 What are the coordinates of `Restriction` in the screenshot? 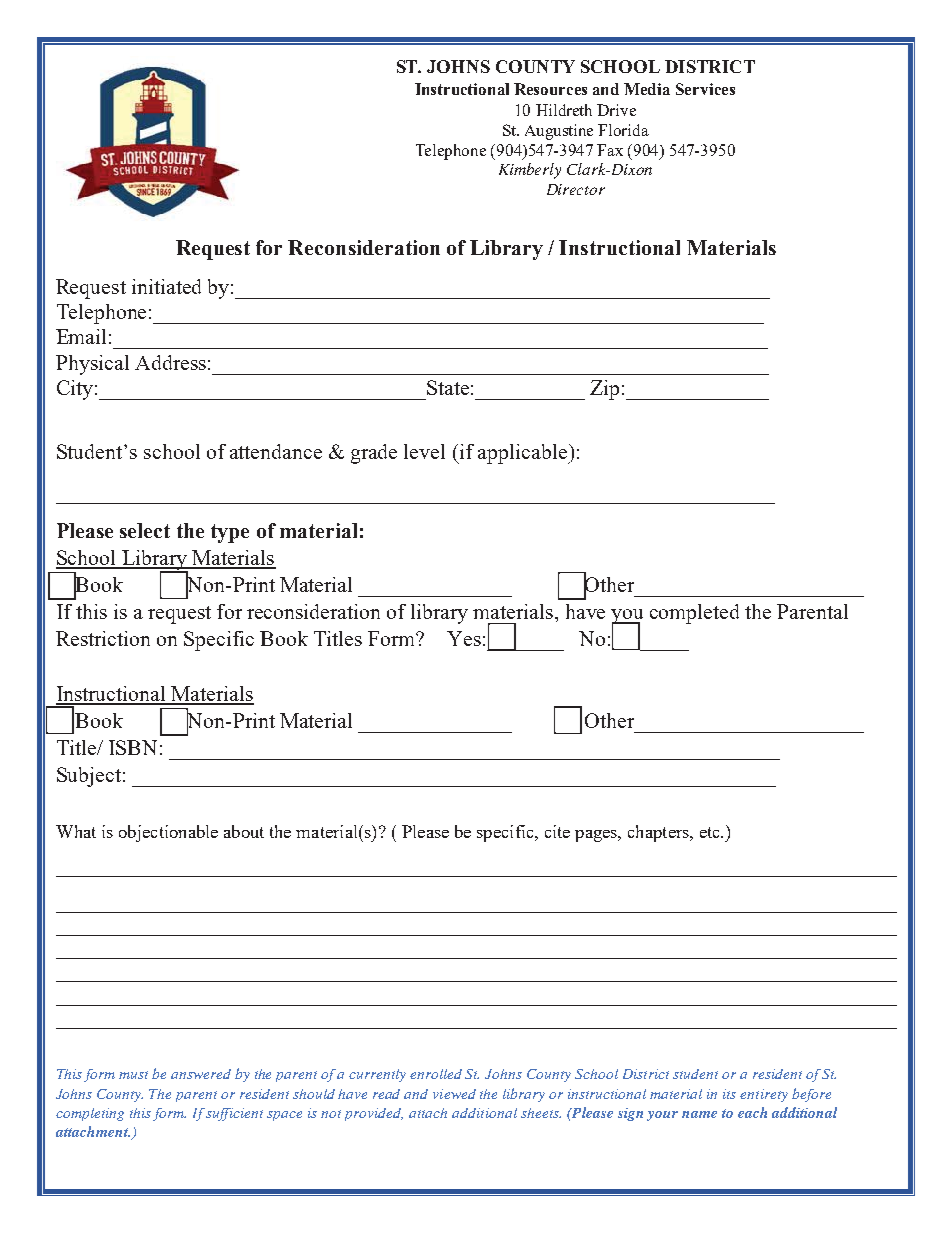 It's located at (103, 638).
